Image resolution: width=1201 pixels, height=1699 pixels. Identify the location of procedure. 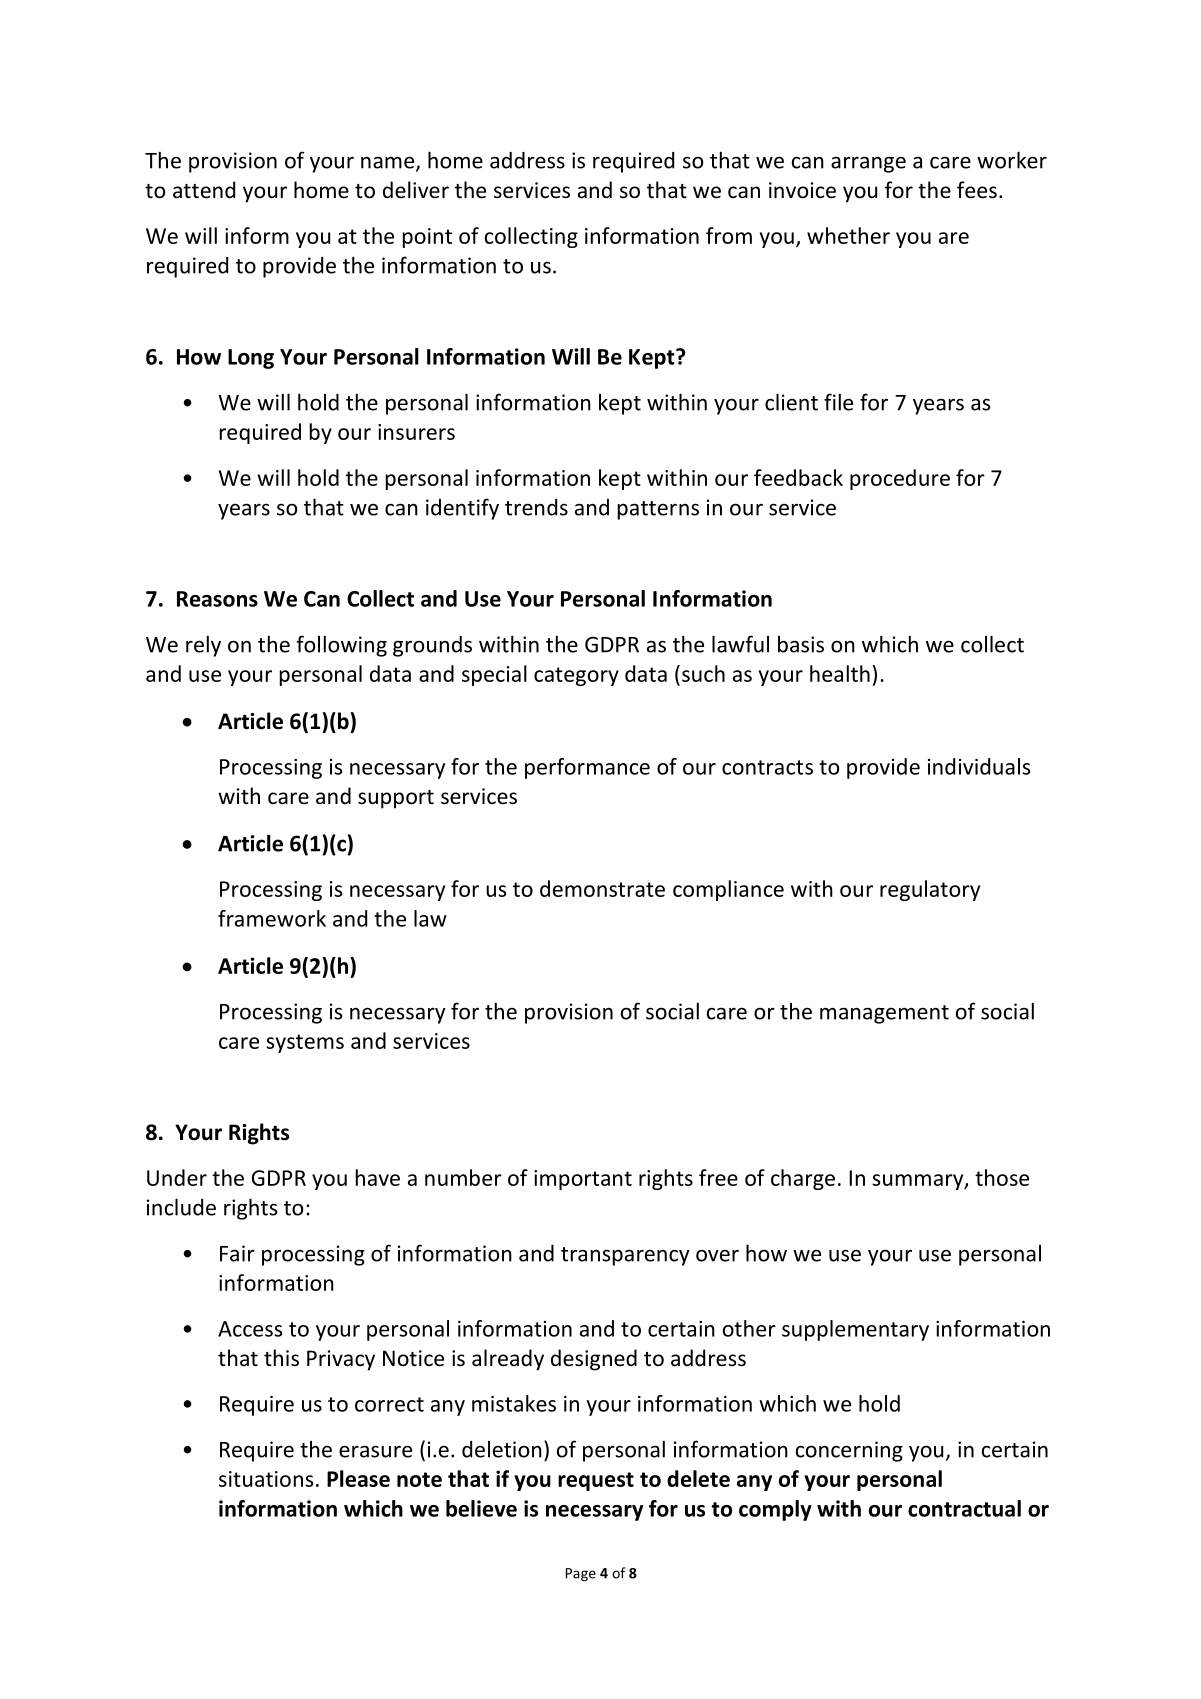
(900, 479).
